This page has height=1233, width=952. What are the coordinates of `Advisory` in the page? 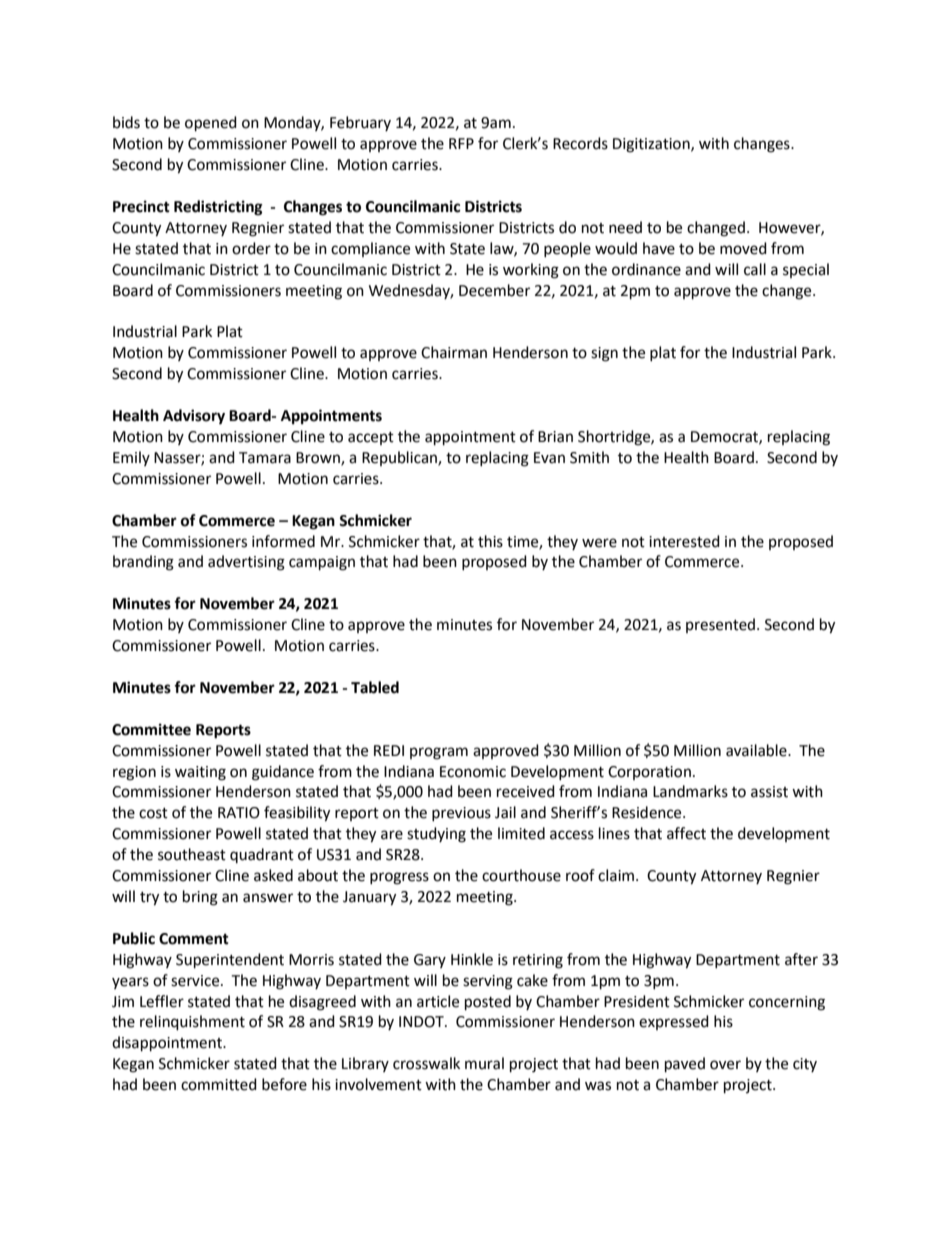 It's located at (194, 417).
